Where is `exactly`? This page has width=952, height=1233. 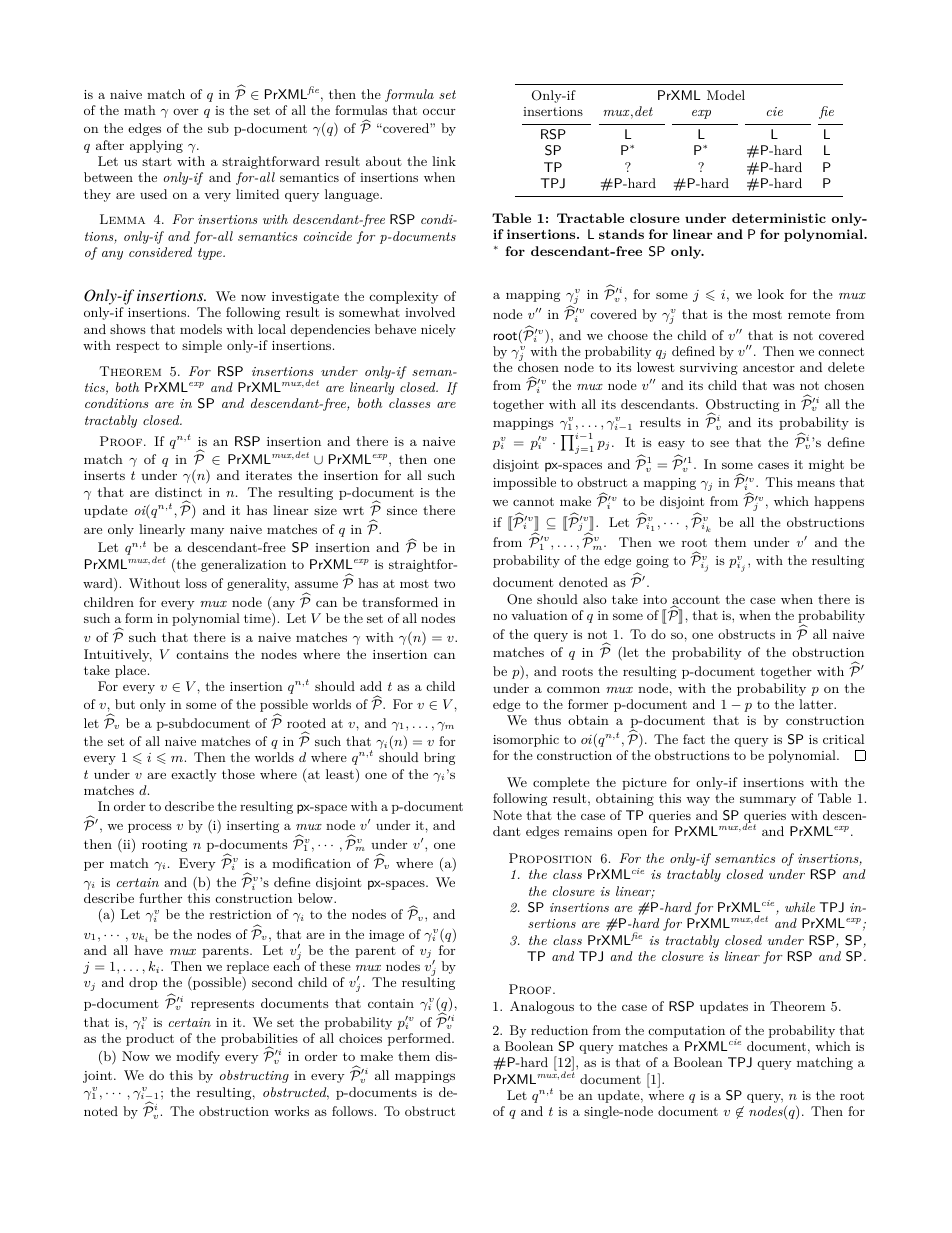
exactly is located at coordinates (194, 775).
